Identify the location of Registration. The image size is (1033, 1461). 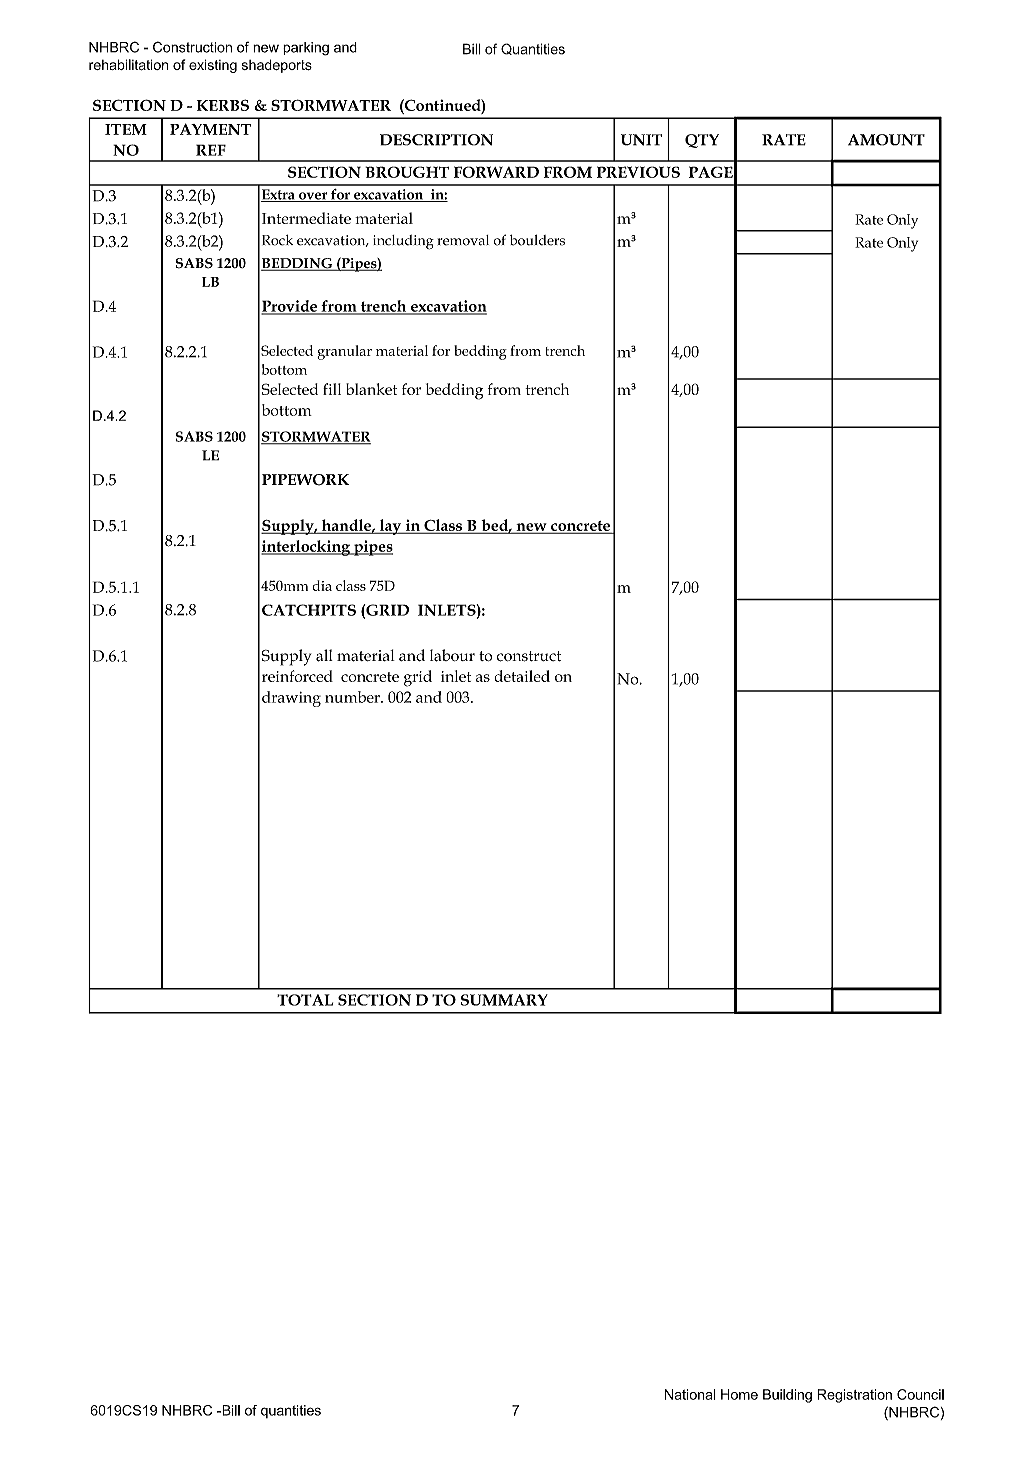
(854, 1396).
